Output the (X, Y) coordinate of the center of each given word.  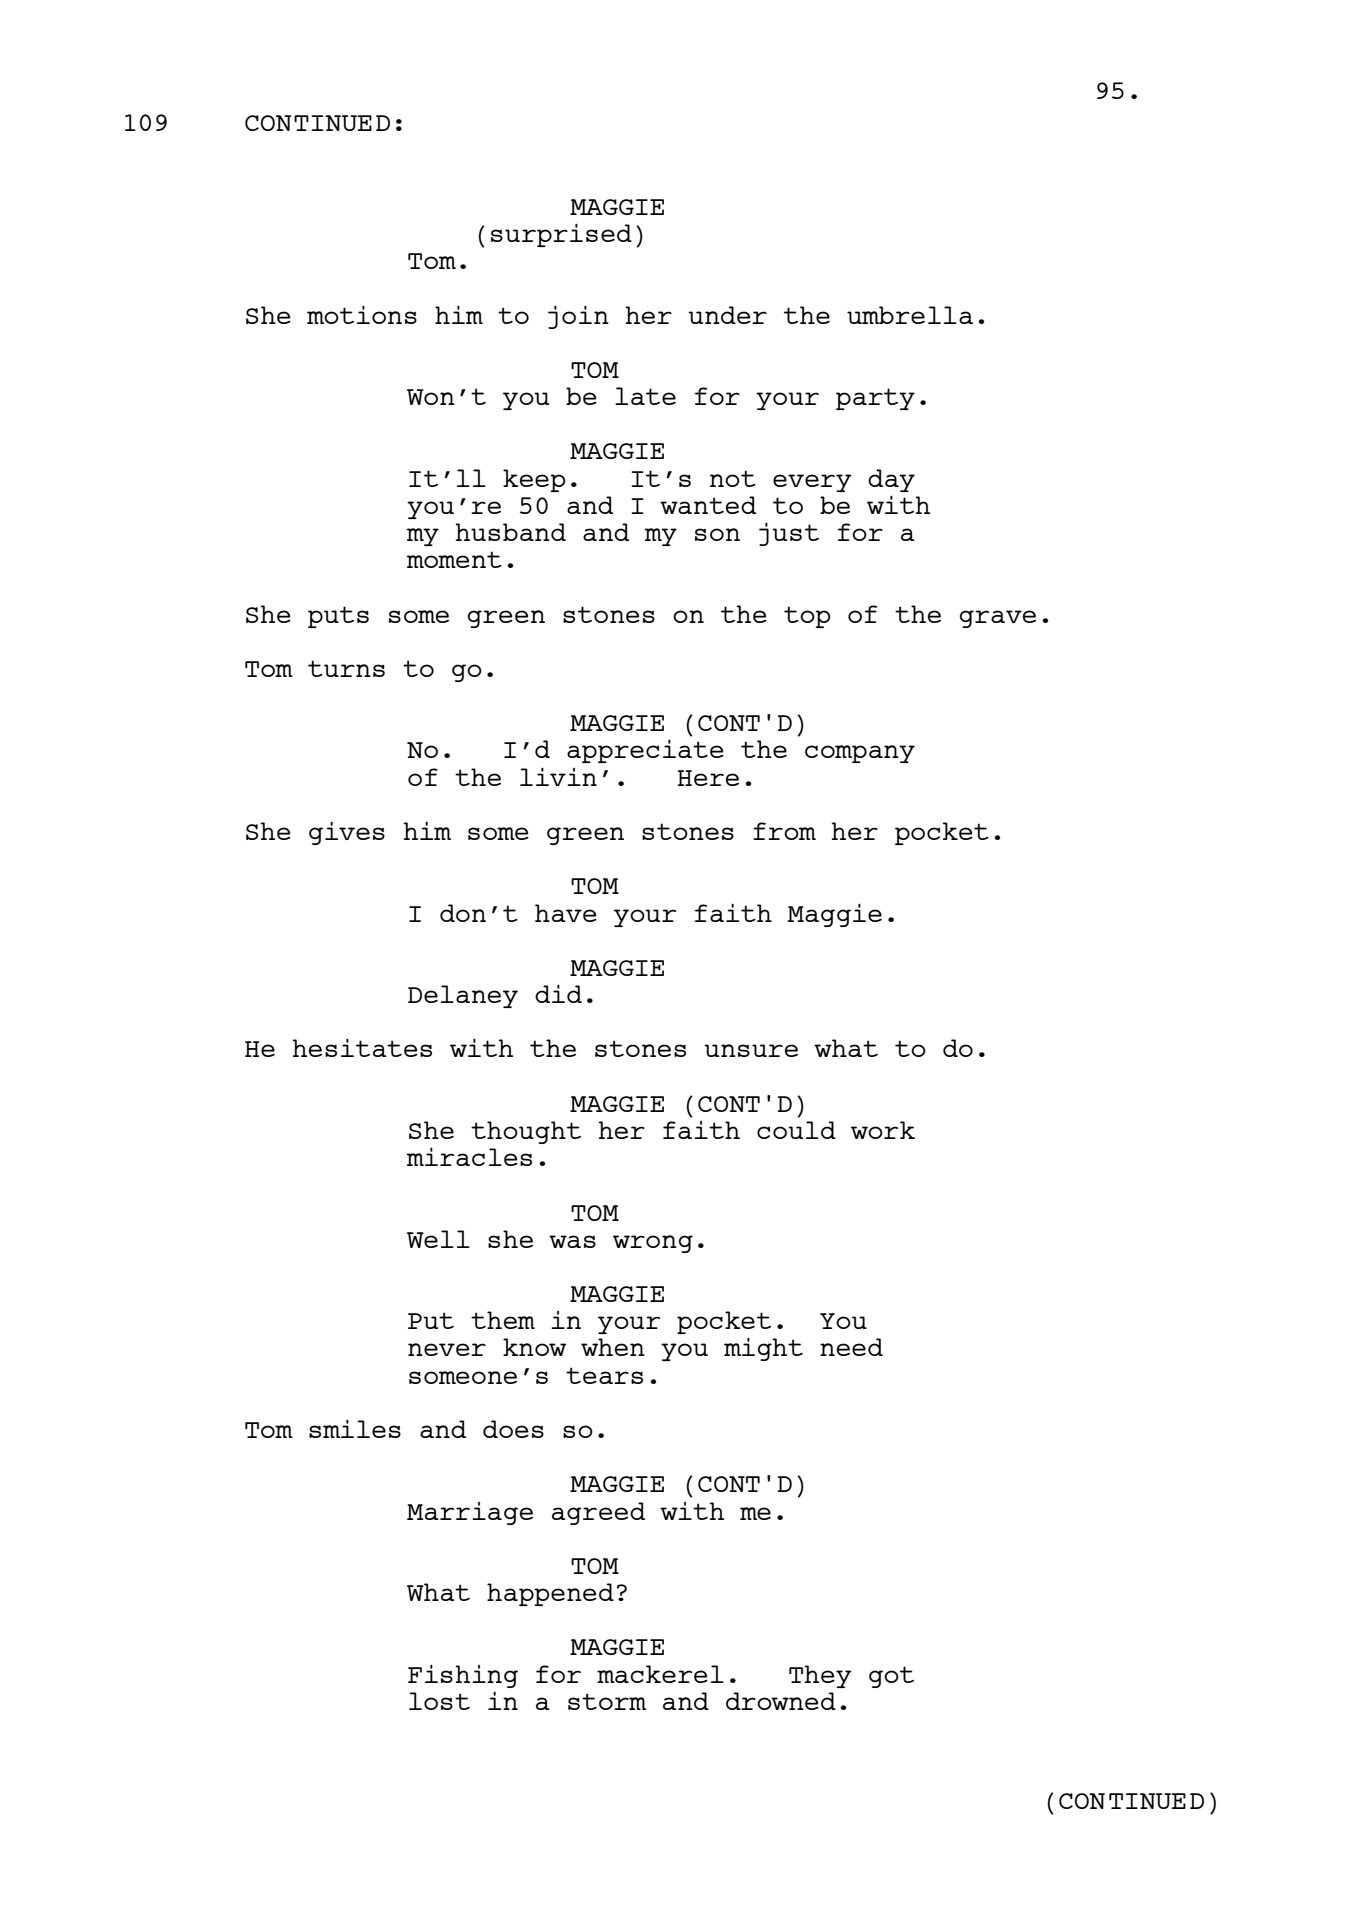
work (883, 1130)
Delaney (463, 996)
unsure (751, 1050)
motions (362, 314)
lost (439, 1701)
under (727, 315)
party (875, 399)
